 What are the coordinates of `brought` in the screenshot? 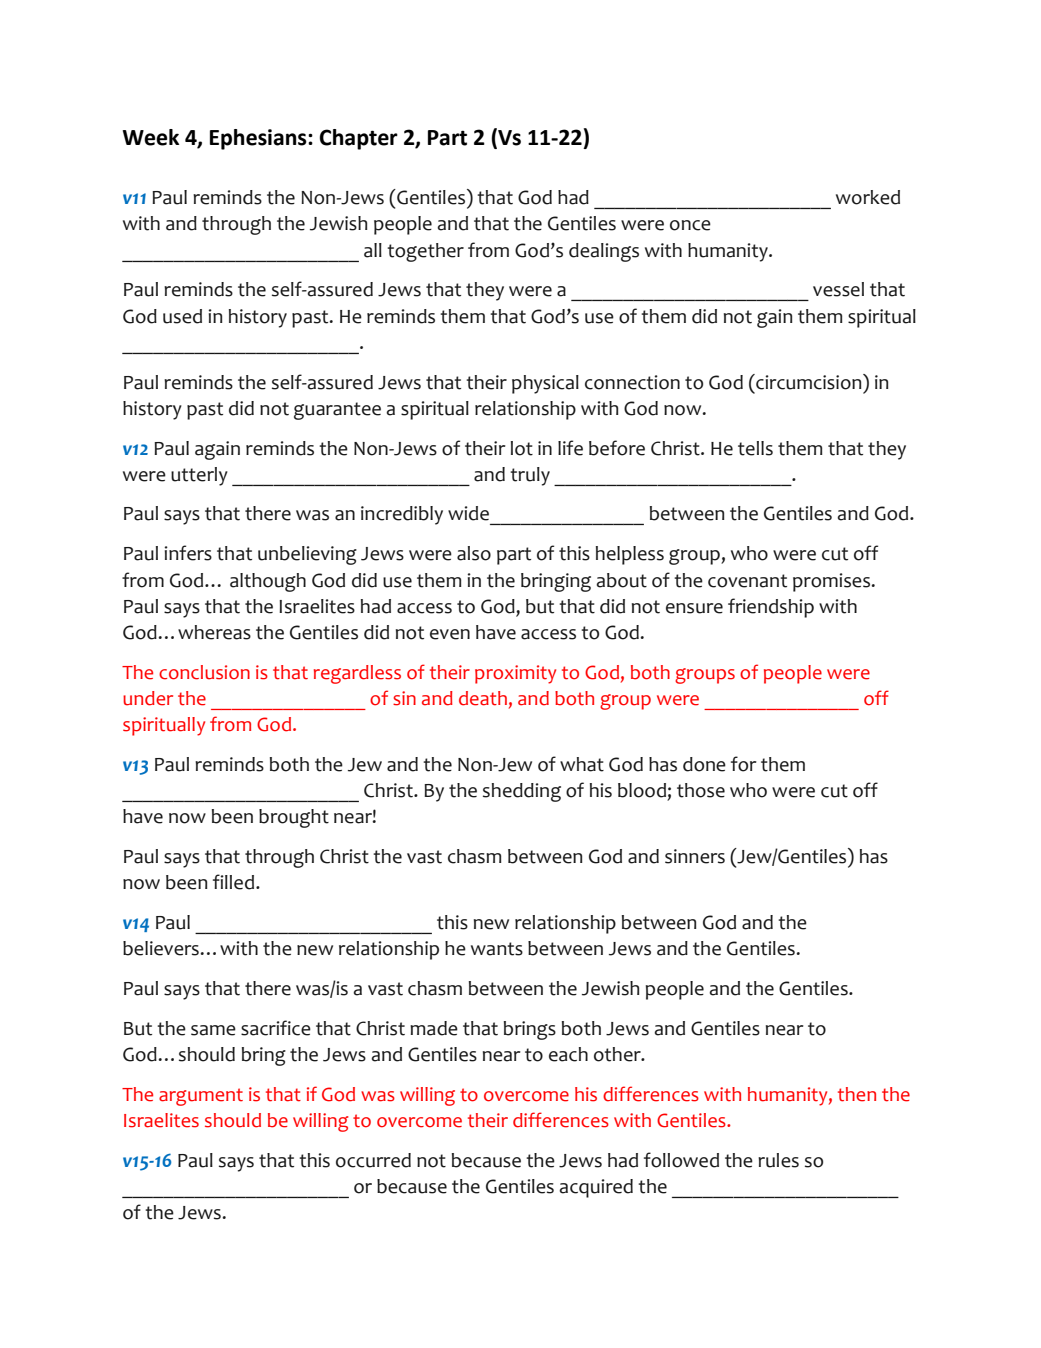 It's located at (294, 818).
